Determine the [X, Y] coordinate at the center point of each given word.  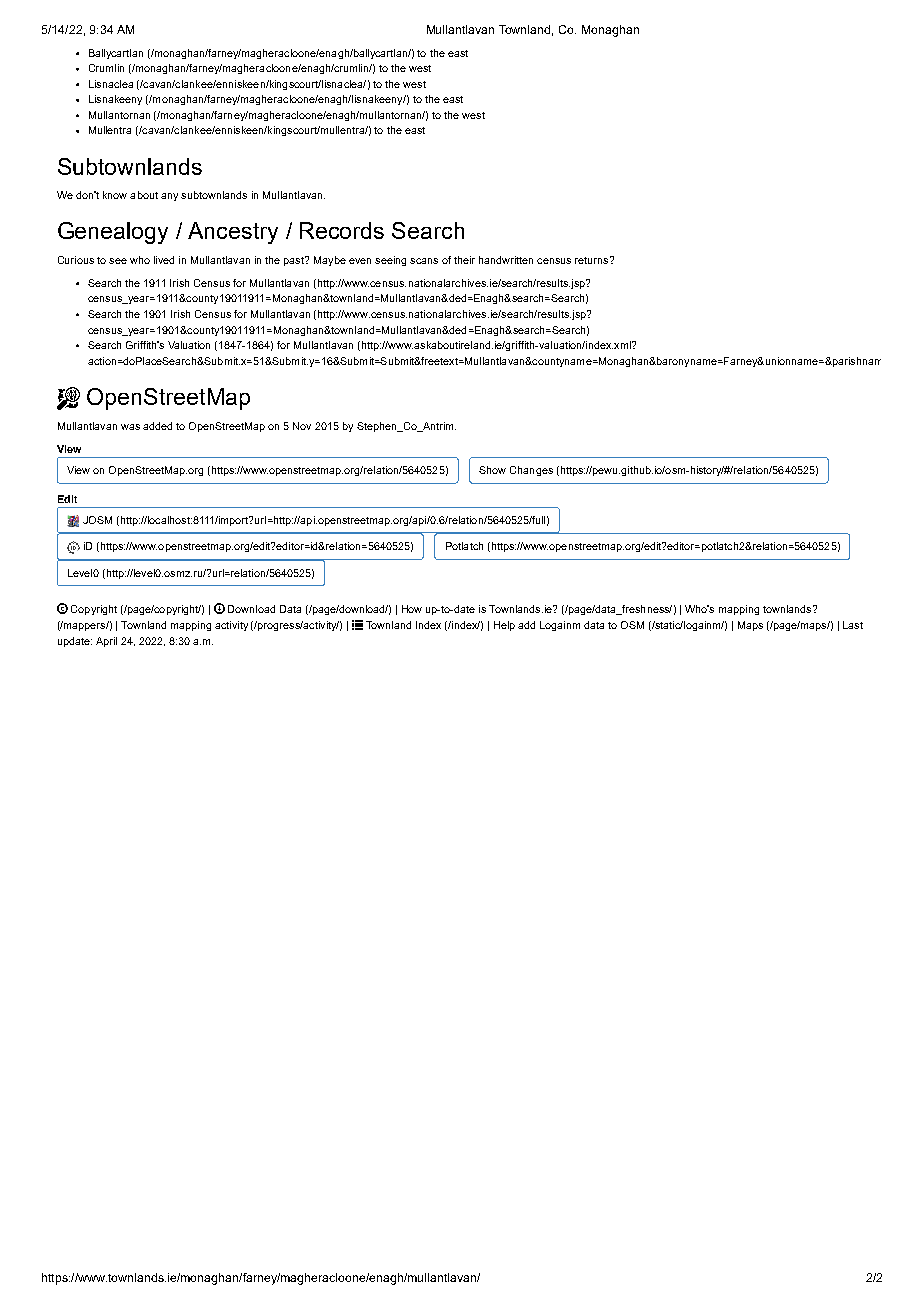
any [169, 197]
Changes [531, 471]
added [157, 426]
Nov [302, 426]
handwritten [506, 260]
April [106, 642]
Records [342, 230]
